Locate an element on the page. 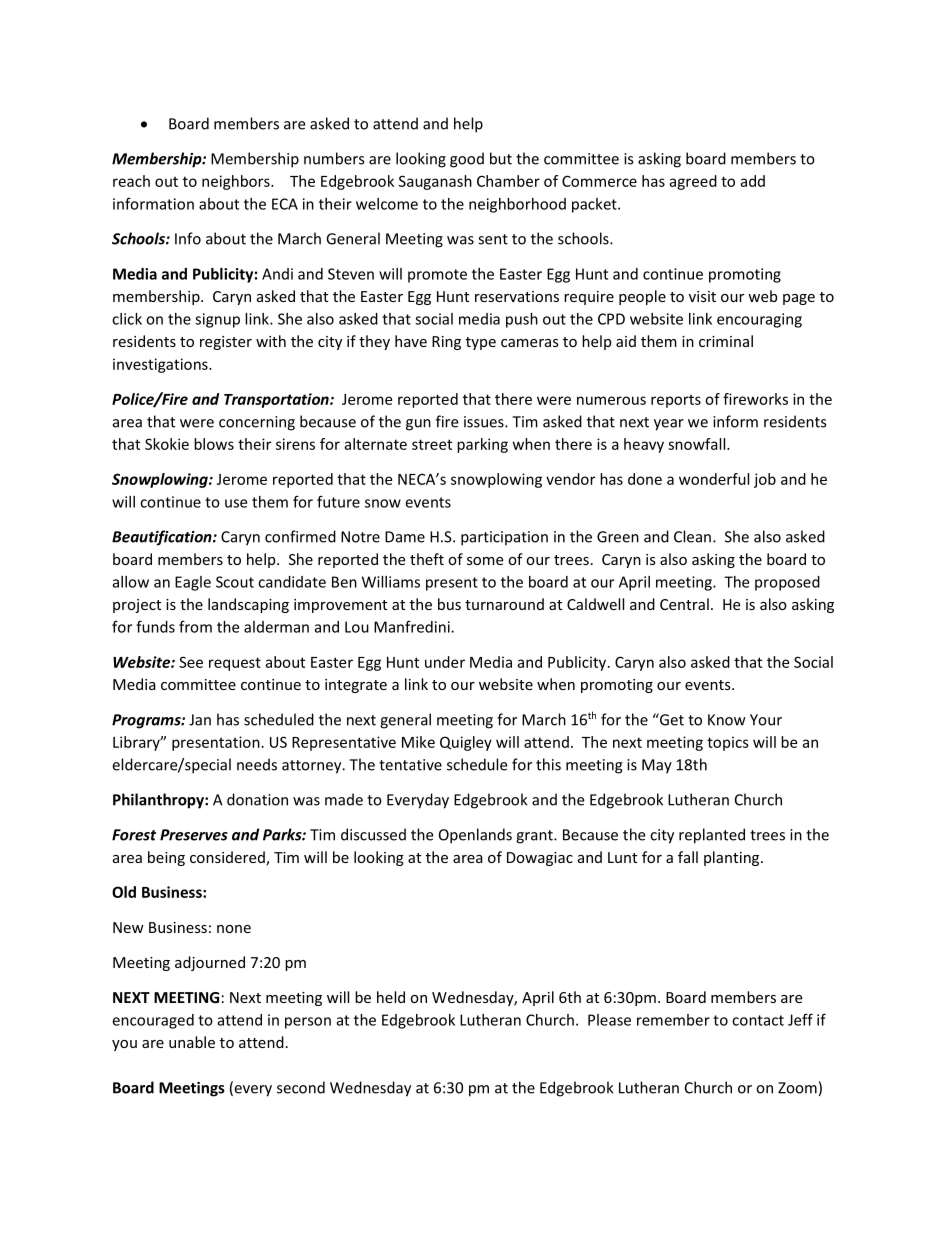 The image size is (952, 1233). unable is located at coordinates (192, 1042).
